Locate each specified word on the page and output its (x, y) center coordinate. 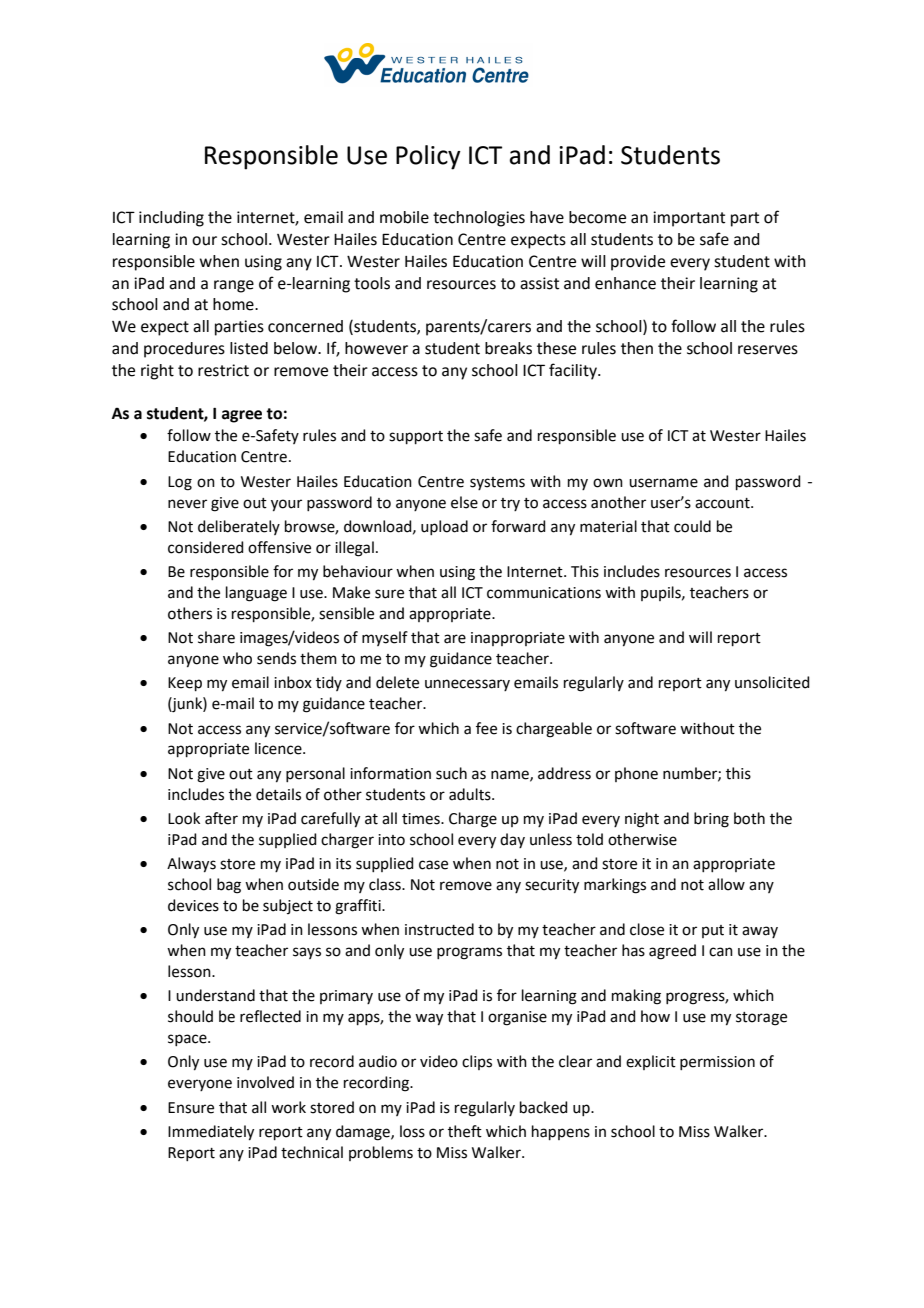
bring (711, 820)
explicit (651, 1062)
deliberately (239, 527)
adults (471, 794)
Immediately (211, 1133)
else (464, 502)
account (723, 503)
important (689, 219)
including (171, 219)
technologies (479, 219)
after (221, 818)
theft (465, 1131)
